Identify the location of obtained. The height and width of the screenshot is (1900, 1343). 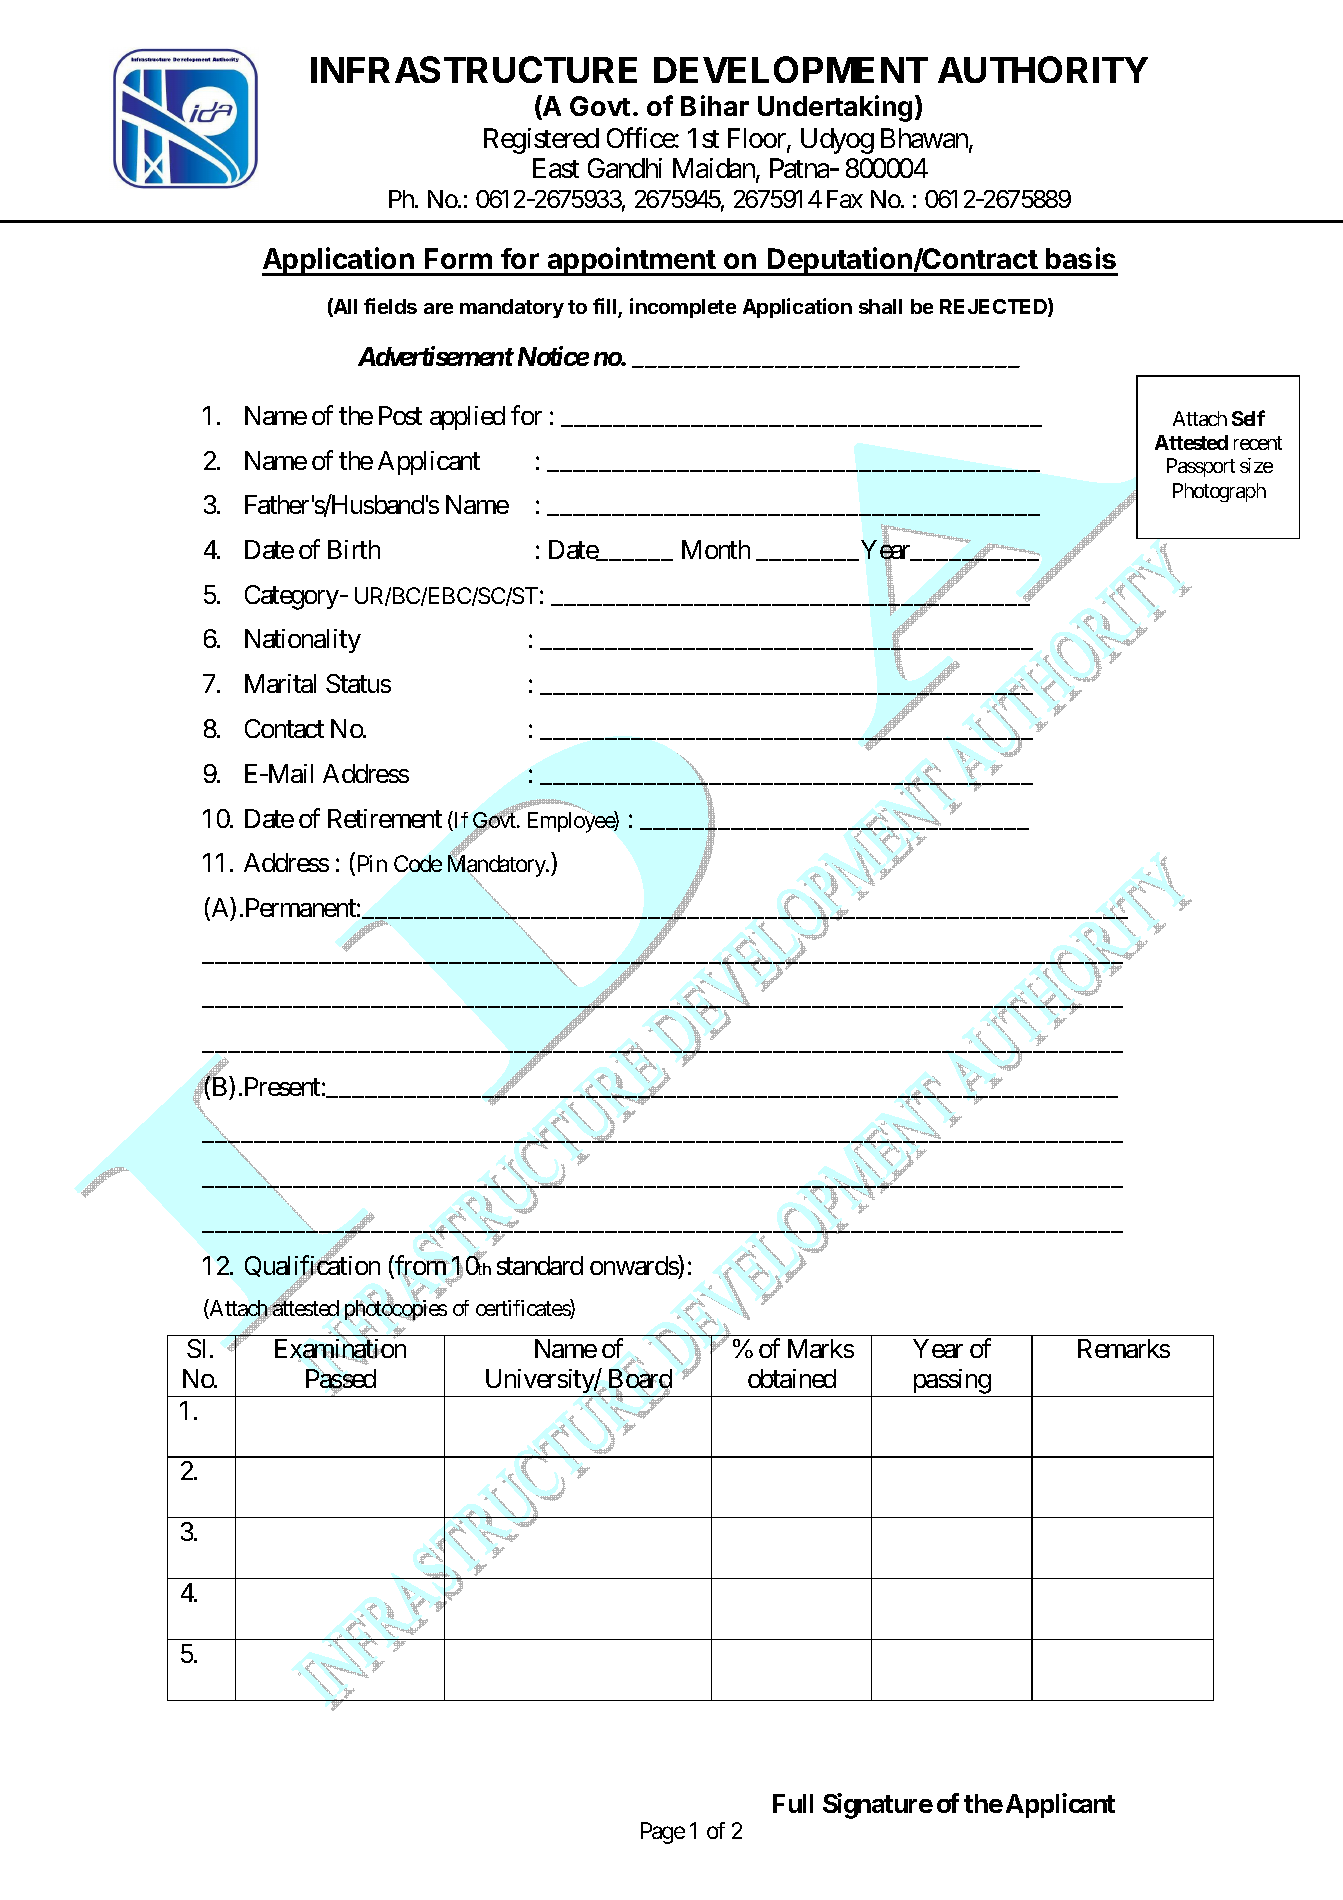
(792, 1378).
